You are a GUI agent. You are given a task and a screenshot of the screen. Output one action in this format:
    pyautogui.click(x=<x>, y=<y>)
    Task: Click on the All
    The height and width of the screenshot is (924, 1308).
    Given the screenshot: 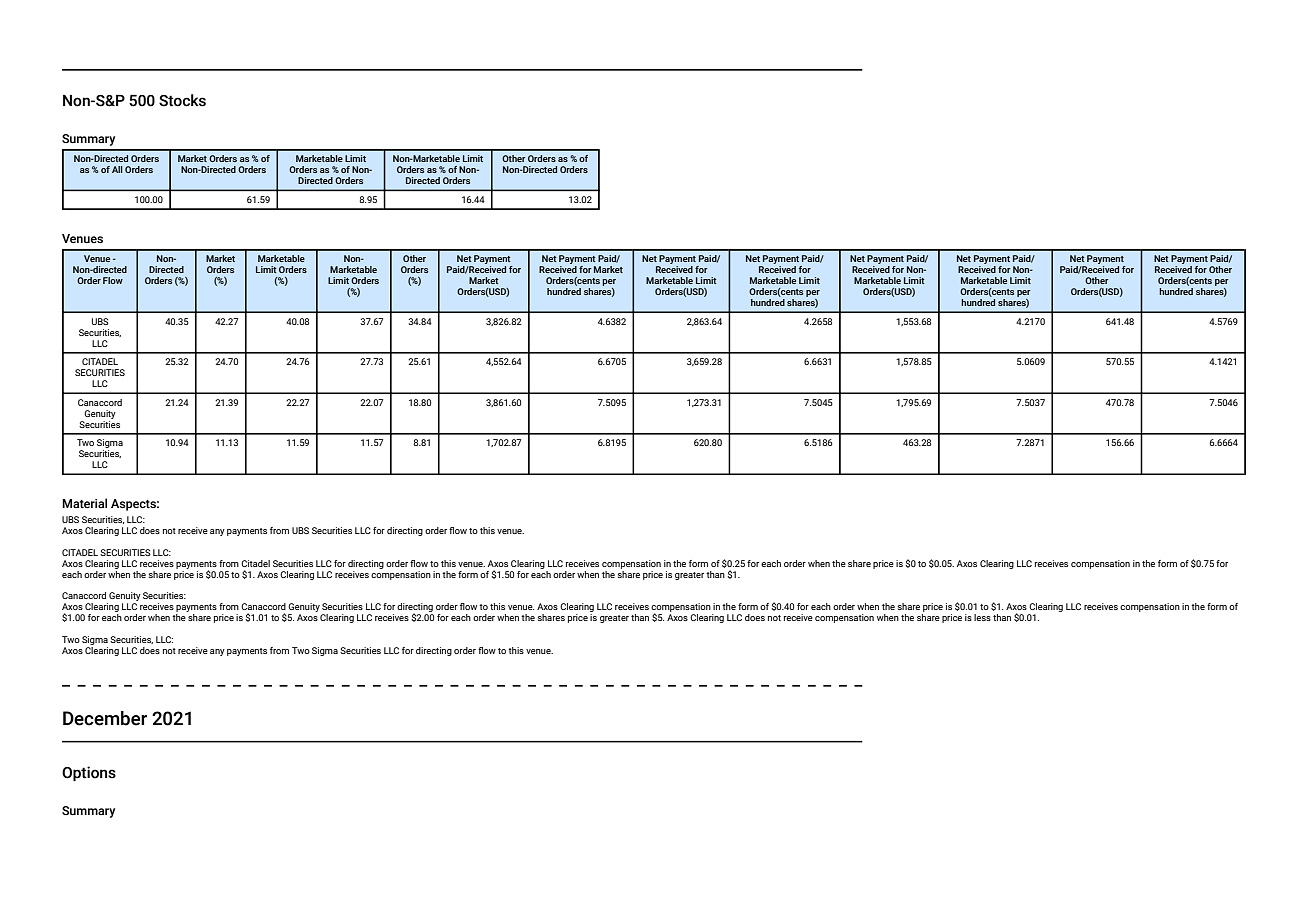 What is the action you would take?
    pyautogui.click(x=117, y=169)
